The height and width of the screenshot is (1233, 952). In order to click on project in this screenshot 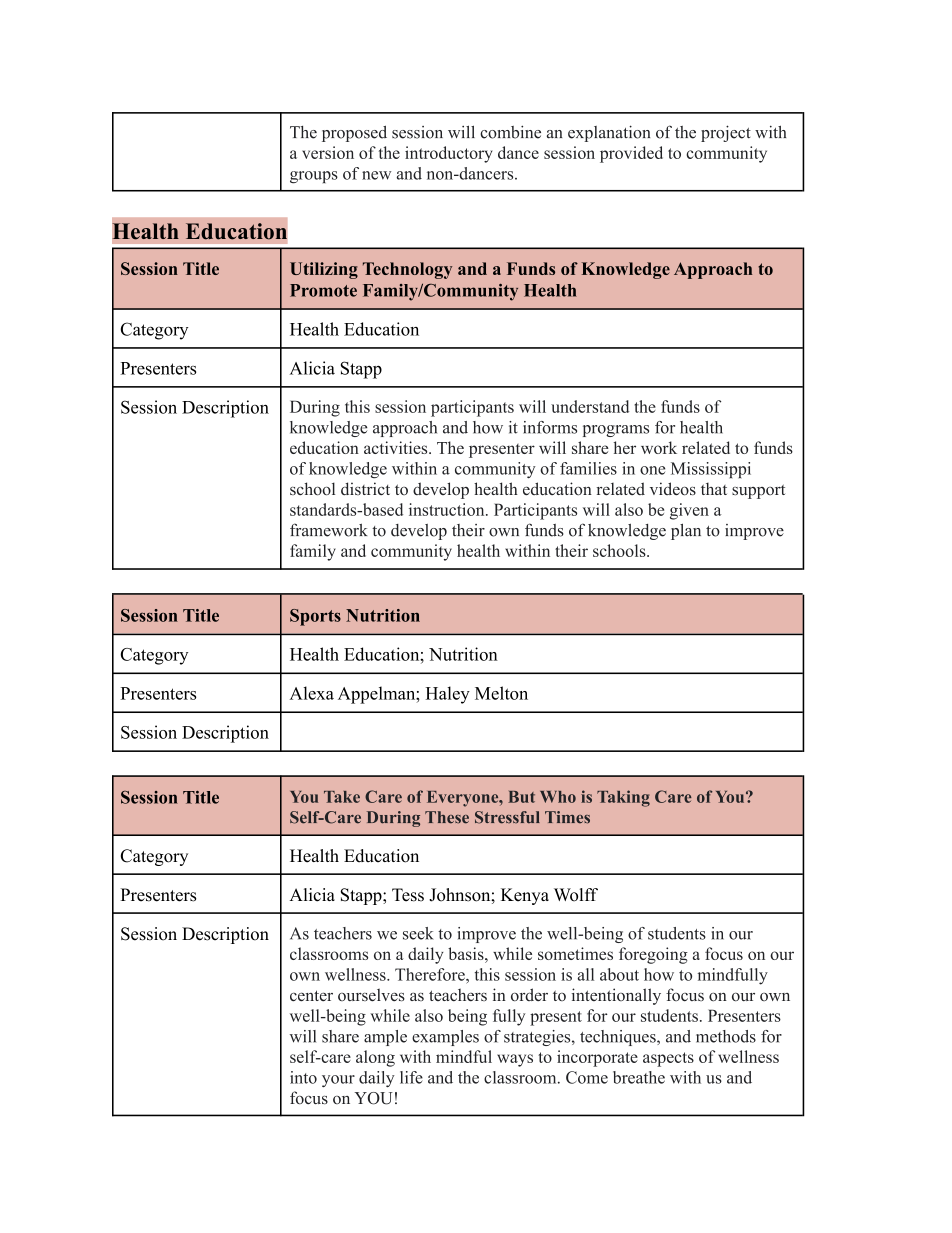, I will do `click(726, 133)`.
